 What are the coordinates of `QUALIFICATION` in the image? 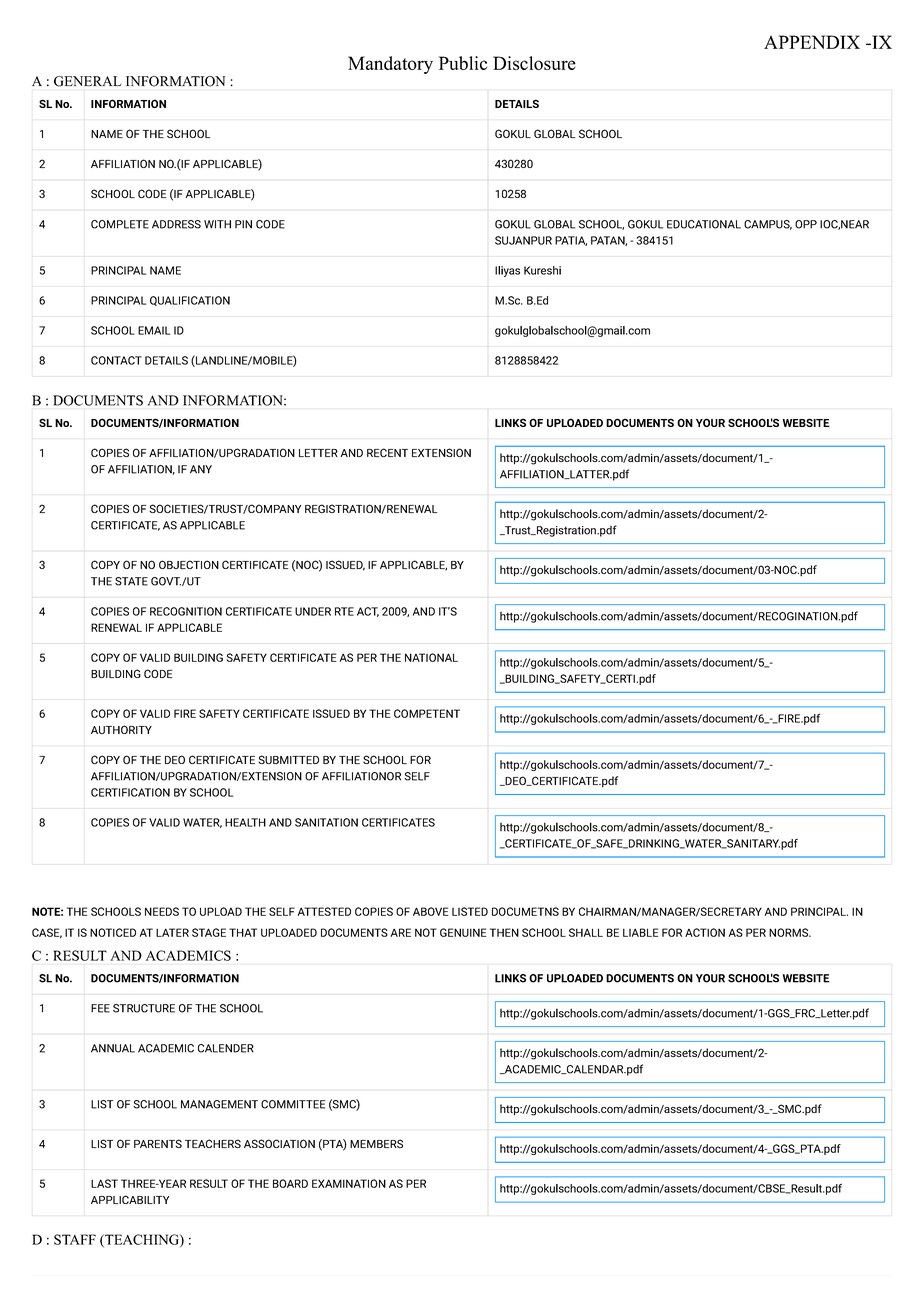 It's located at (190, 301).
